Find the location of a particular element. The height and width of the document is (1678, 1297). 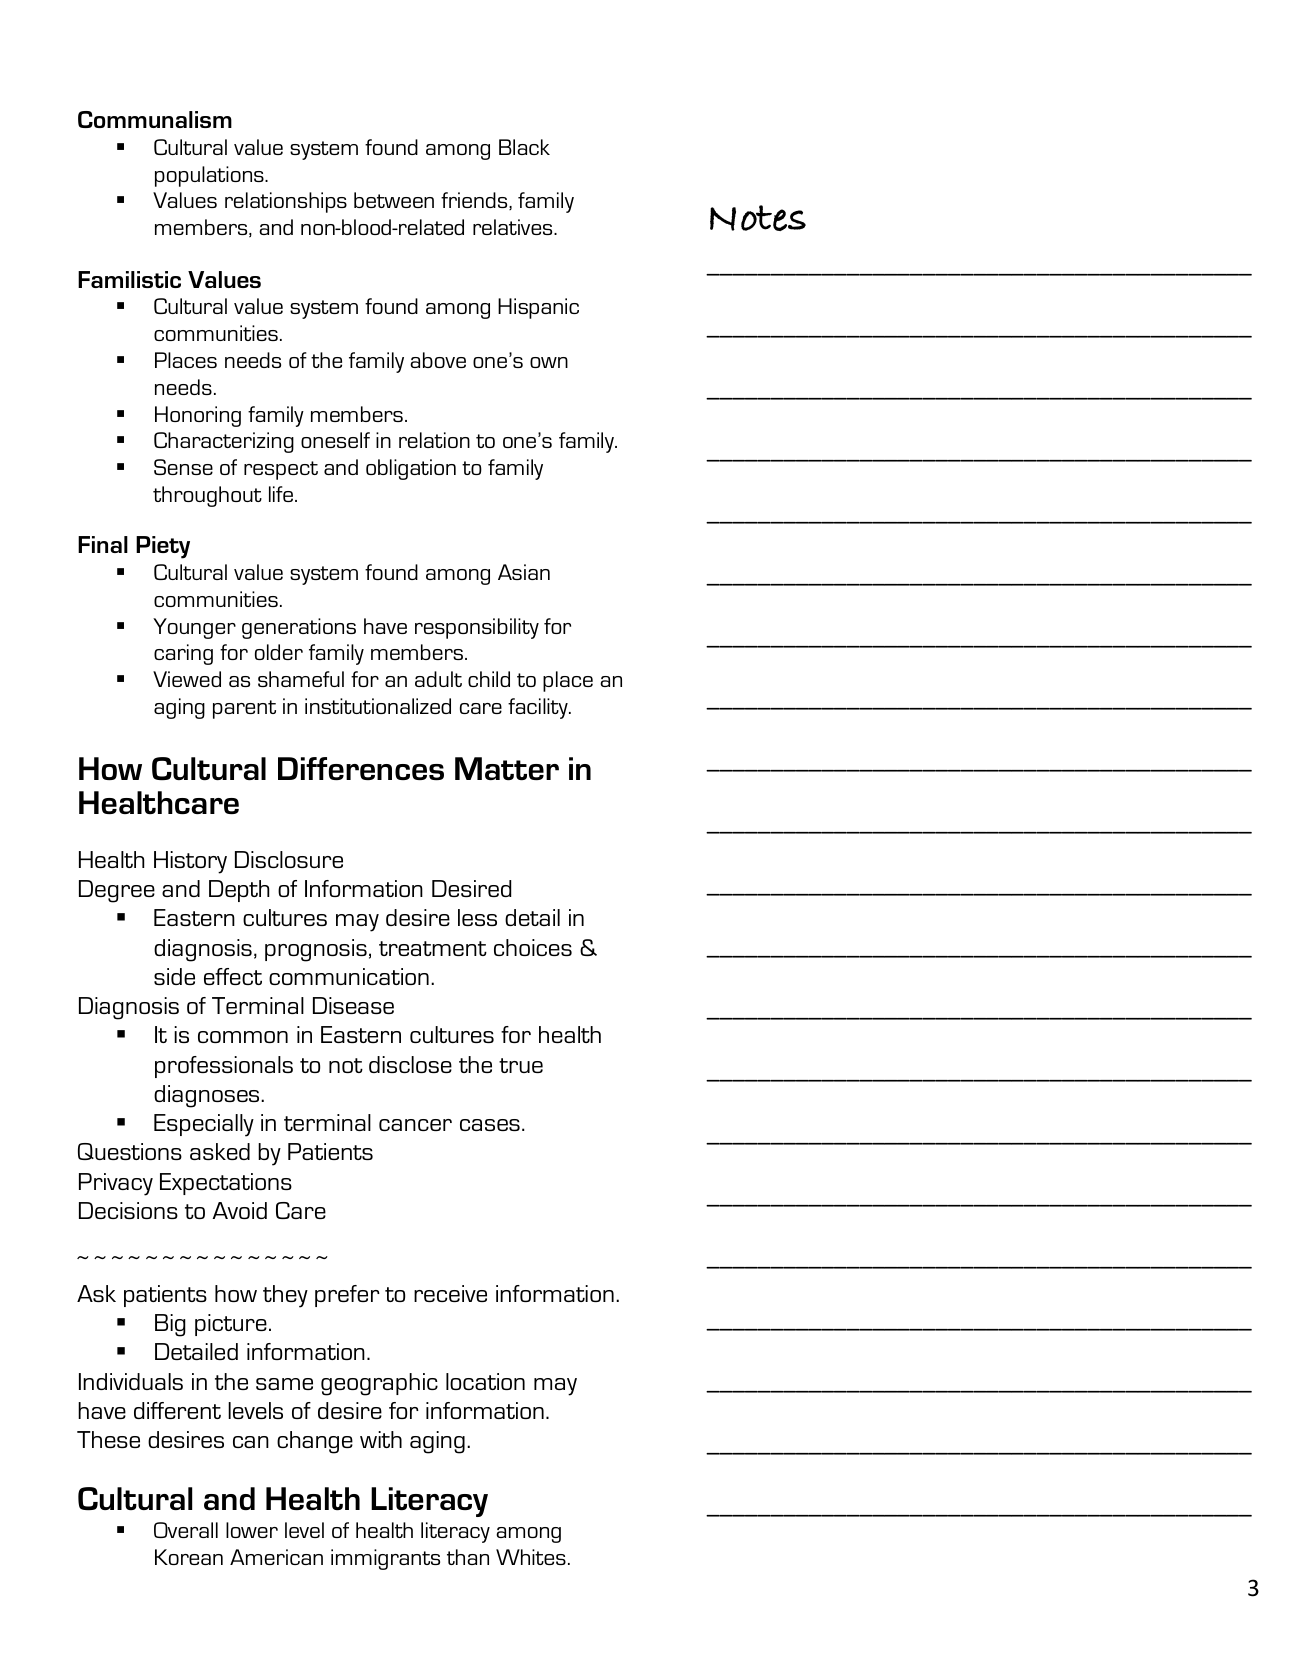

History is located at coordinates (190, 862).
